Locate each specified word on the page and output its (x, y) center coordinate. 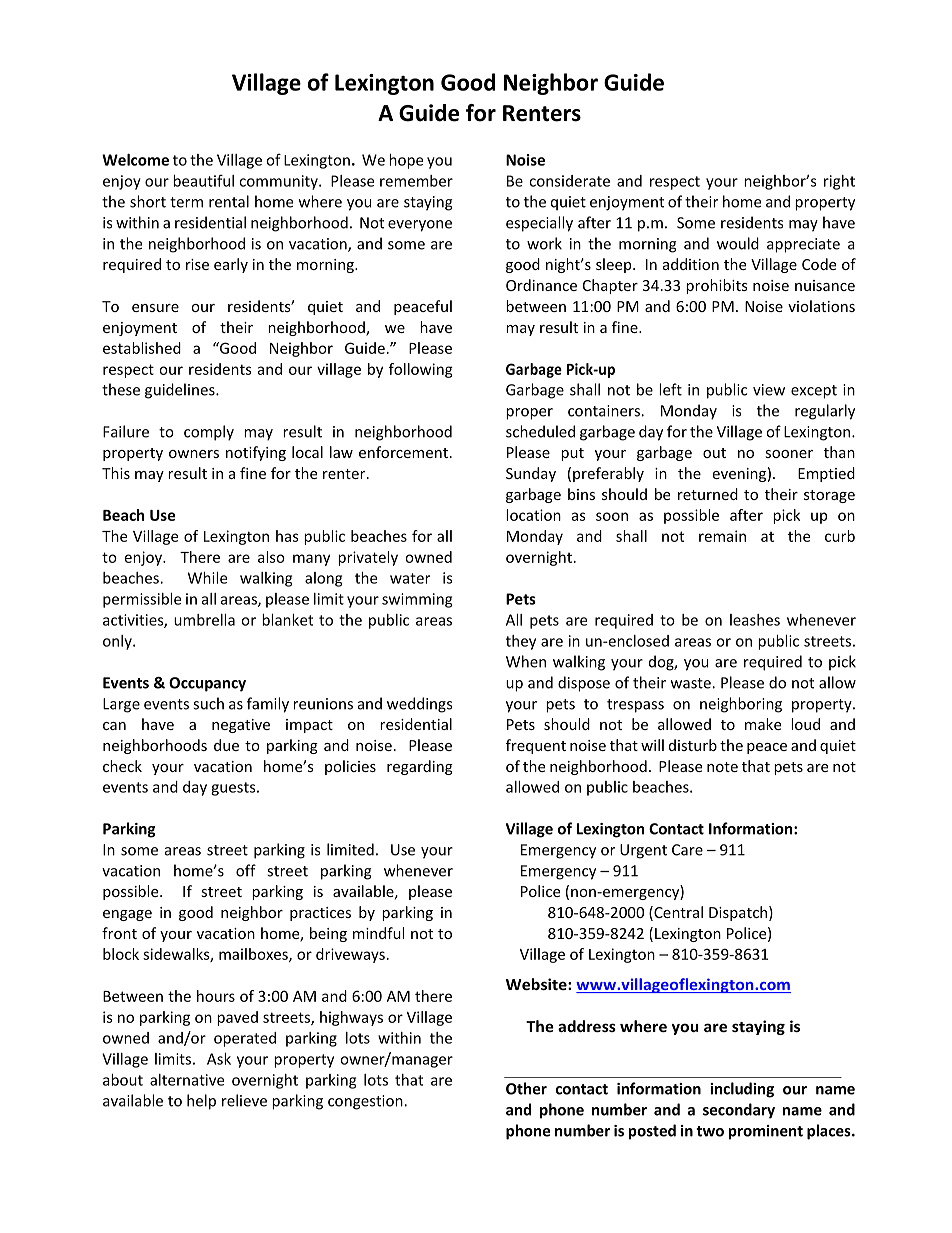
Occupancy (207, 684)
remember (416, 181)
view (769, 390)
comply (209, 433)
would (738, 243)
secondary (739, 1111)
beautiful (203, 180)
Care (687, 850)
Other (526, 1088)
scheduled (540, 431)
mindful (378, 933)
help (201, 1102)
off (246, 870)
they (521, 642)
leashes (755, 620)
